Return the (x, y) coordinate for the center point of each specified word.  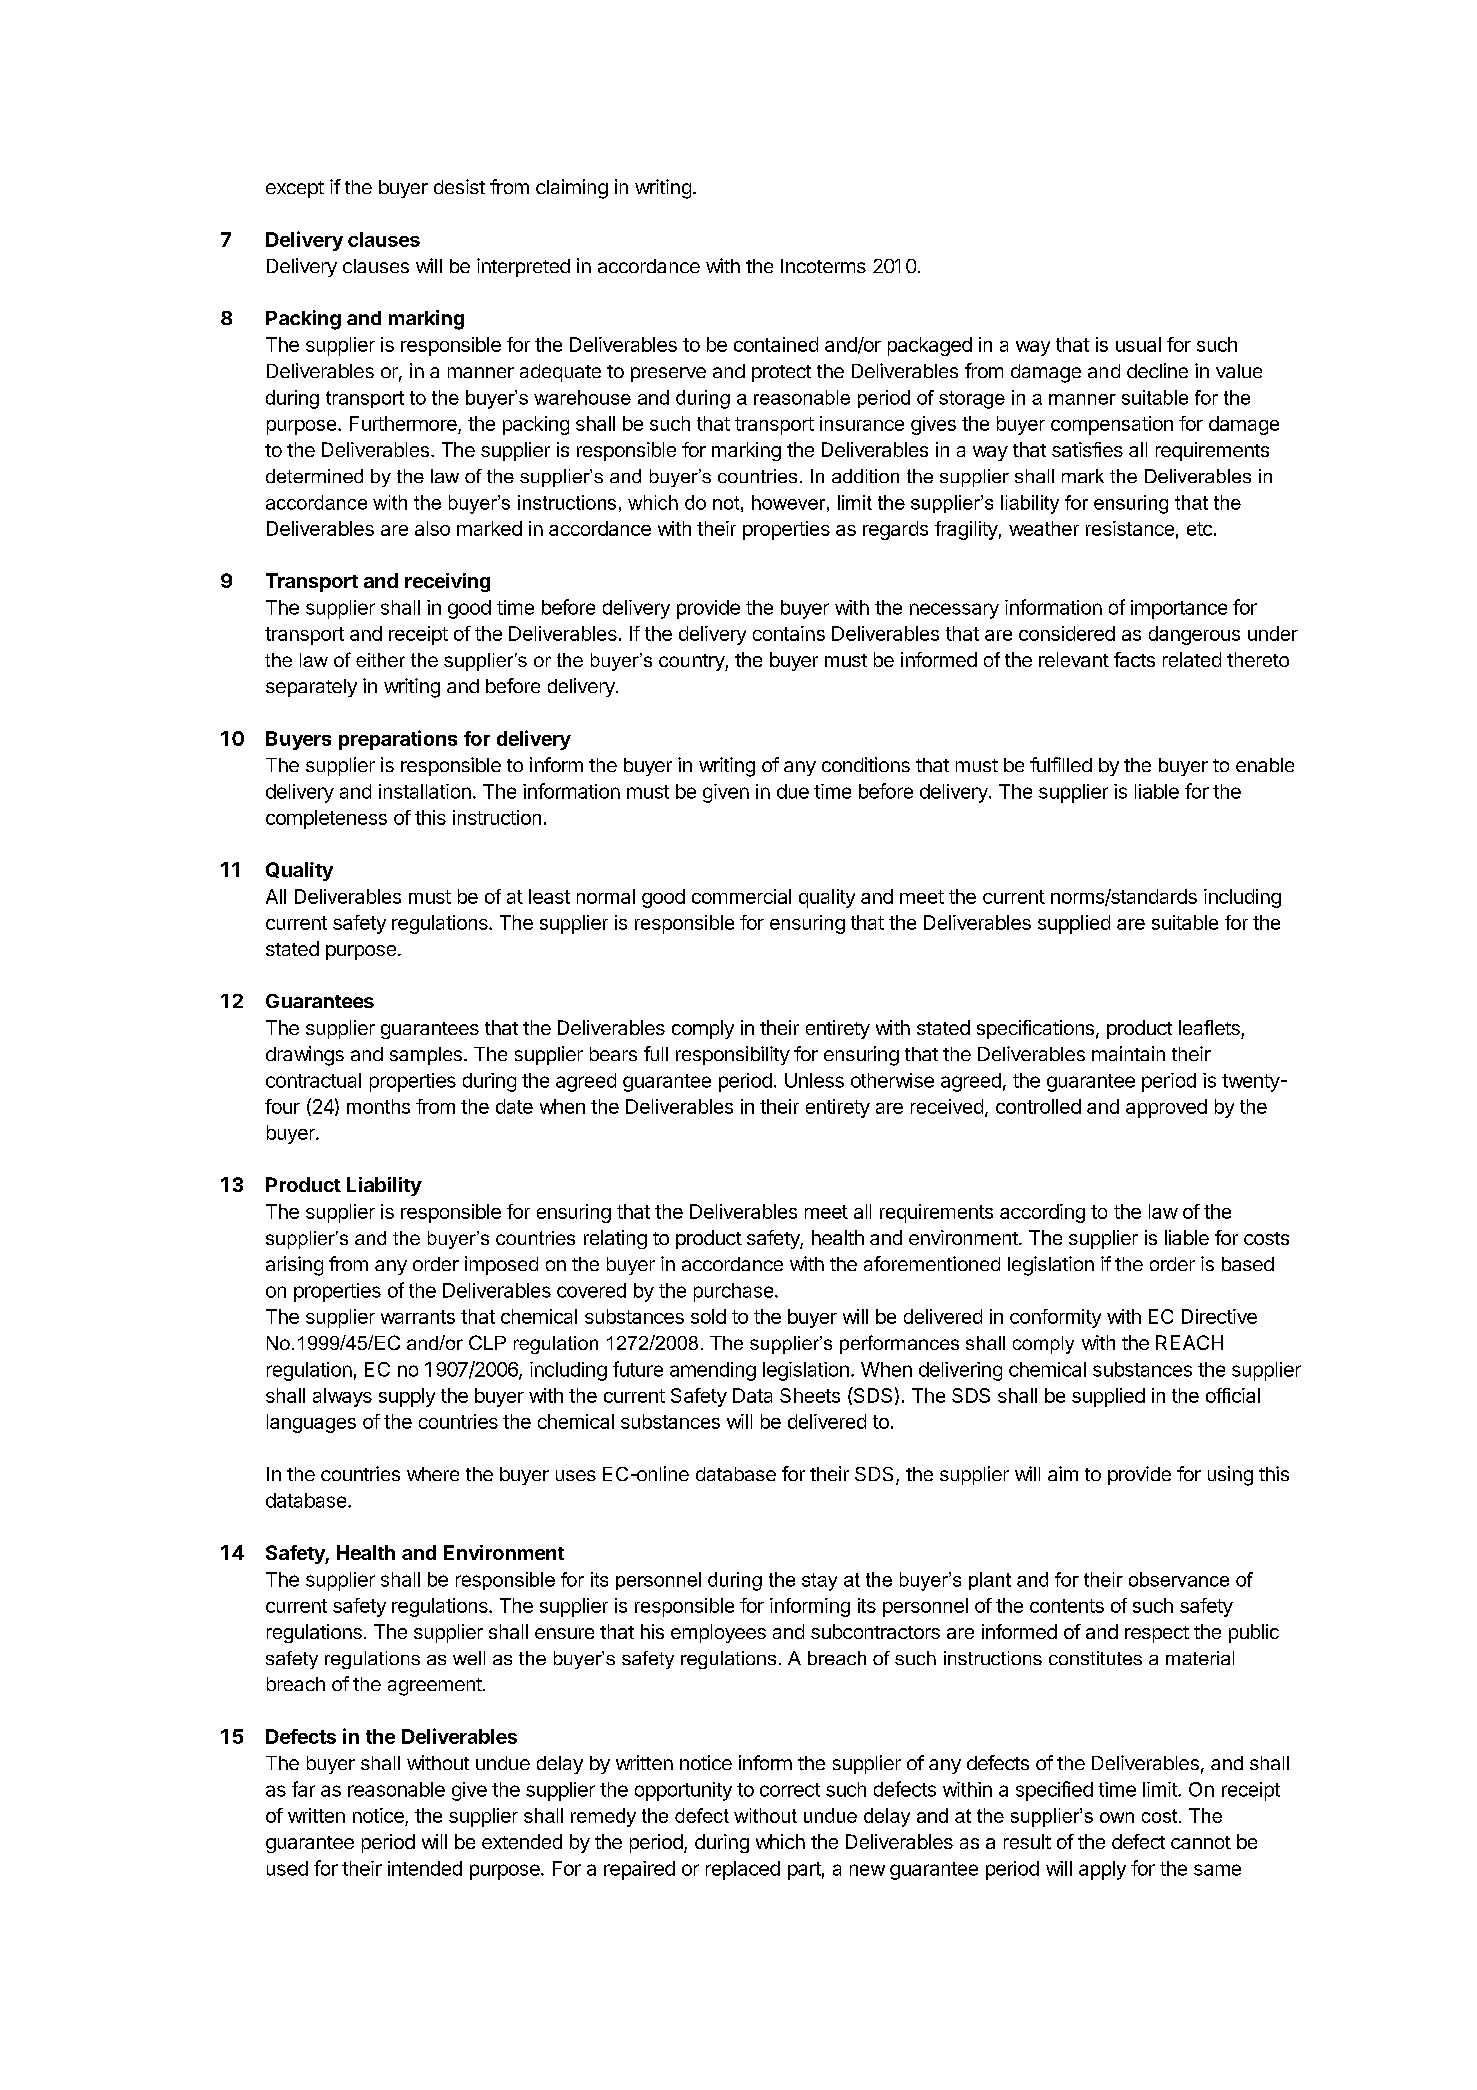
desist (459, 186)
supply (407, 1397)
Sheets (810, 1395)
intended (425, 1868)
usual (1138, 344)
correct (790, 1790)
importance (1179, 609)
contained (776, 344)
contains (789, 633)
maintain (1128, 1053)
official (1233, 1395)
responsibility (733, 1055)
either (380, 660)
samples (426, 1056)
